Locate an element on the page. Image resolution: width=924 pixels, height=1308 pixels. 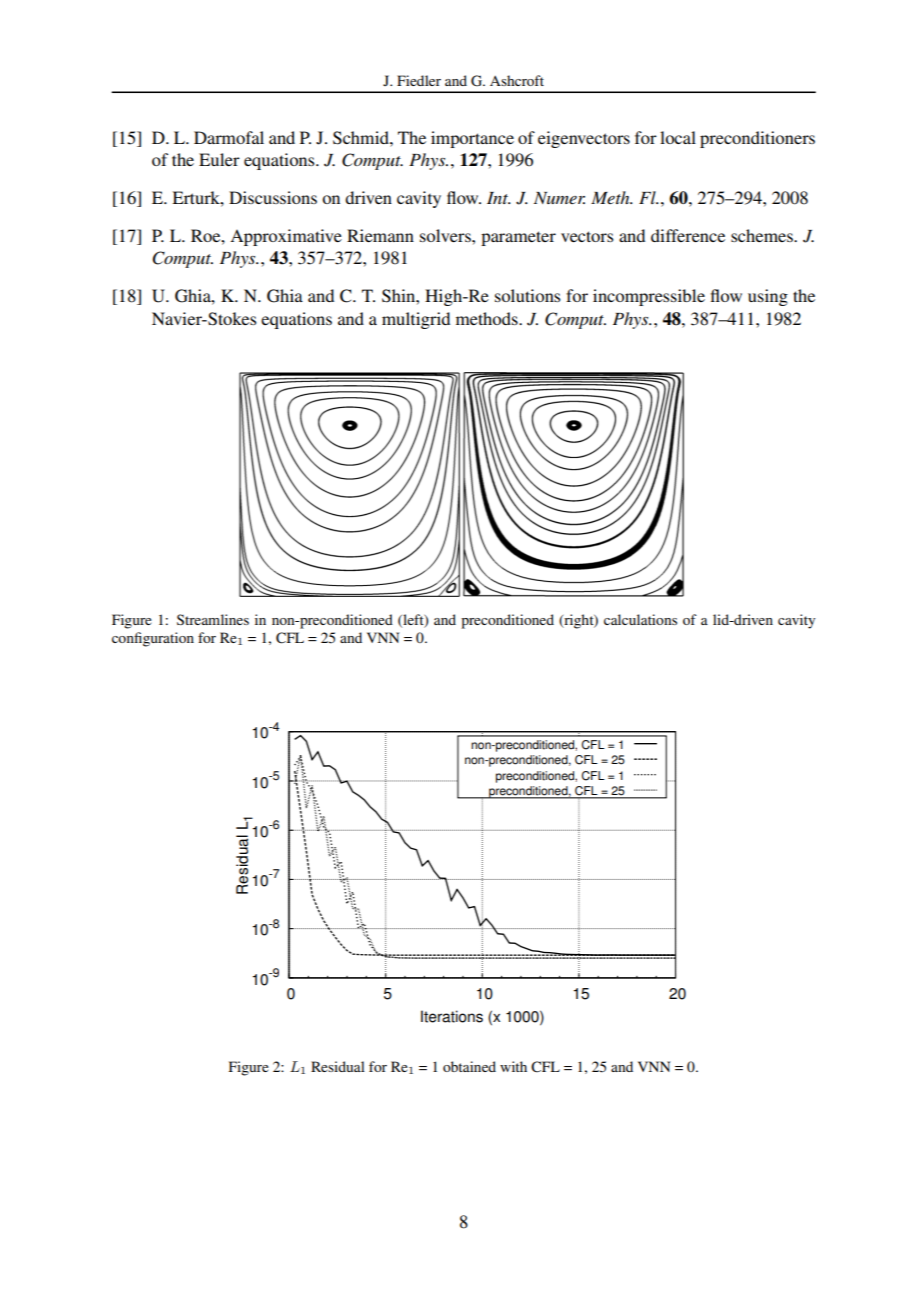
obtained is located at coordinates (469, 1066).
